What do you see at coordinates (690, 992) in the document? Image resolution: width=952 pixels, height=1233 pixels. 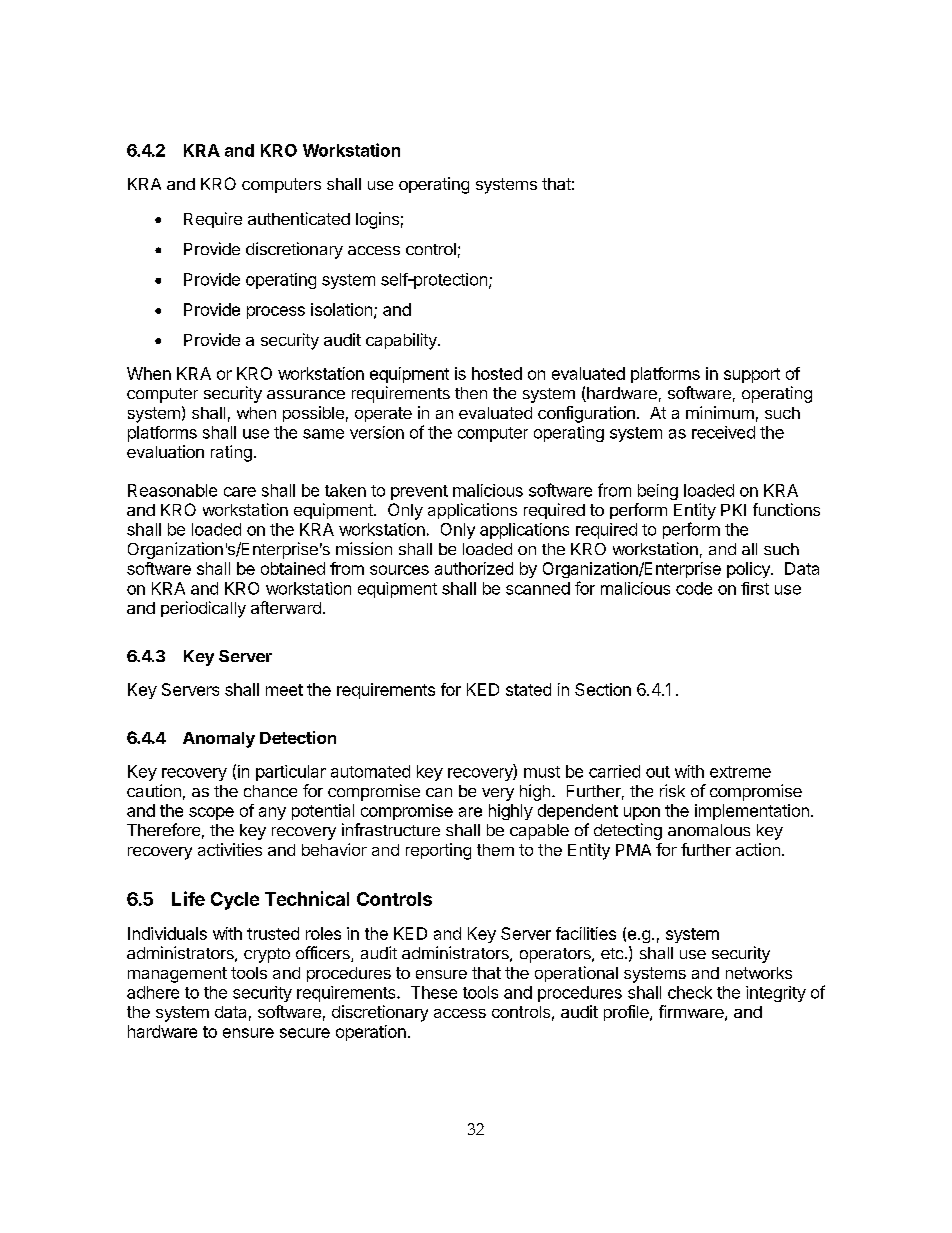 I see `check` at bounding box center [690, 992].
